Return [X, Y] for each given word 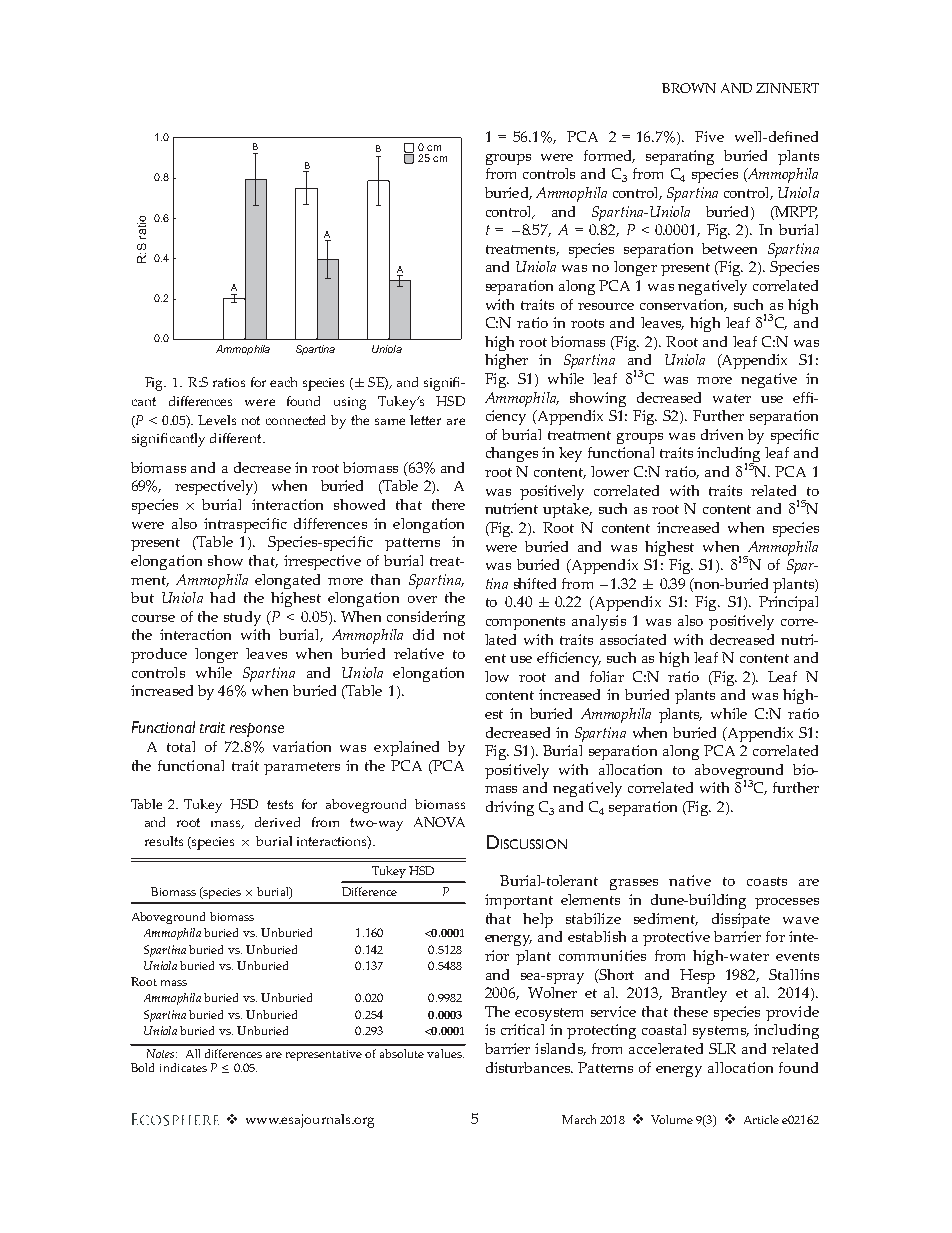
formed [609, 156]
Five [709, 136]
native [690, 880]
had [222, 597]
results [164, 841]
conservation [683, 305]
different [237, 438]
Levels [217, 420]
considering [426, 618]
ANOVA [439, 822]
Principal [788, 603]
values [445, 1053]
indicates [183, 1067]
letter [425, 420]
